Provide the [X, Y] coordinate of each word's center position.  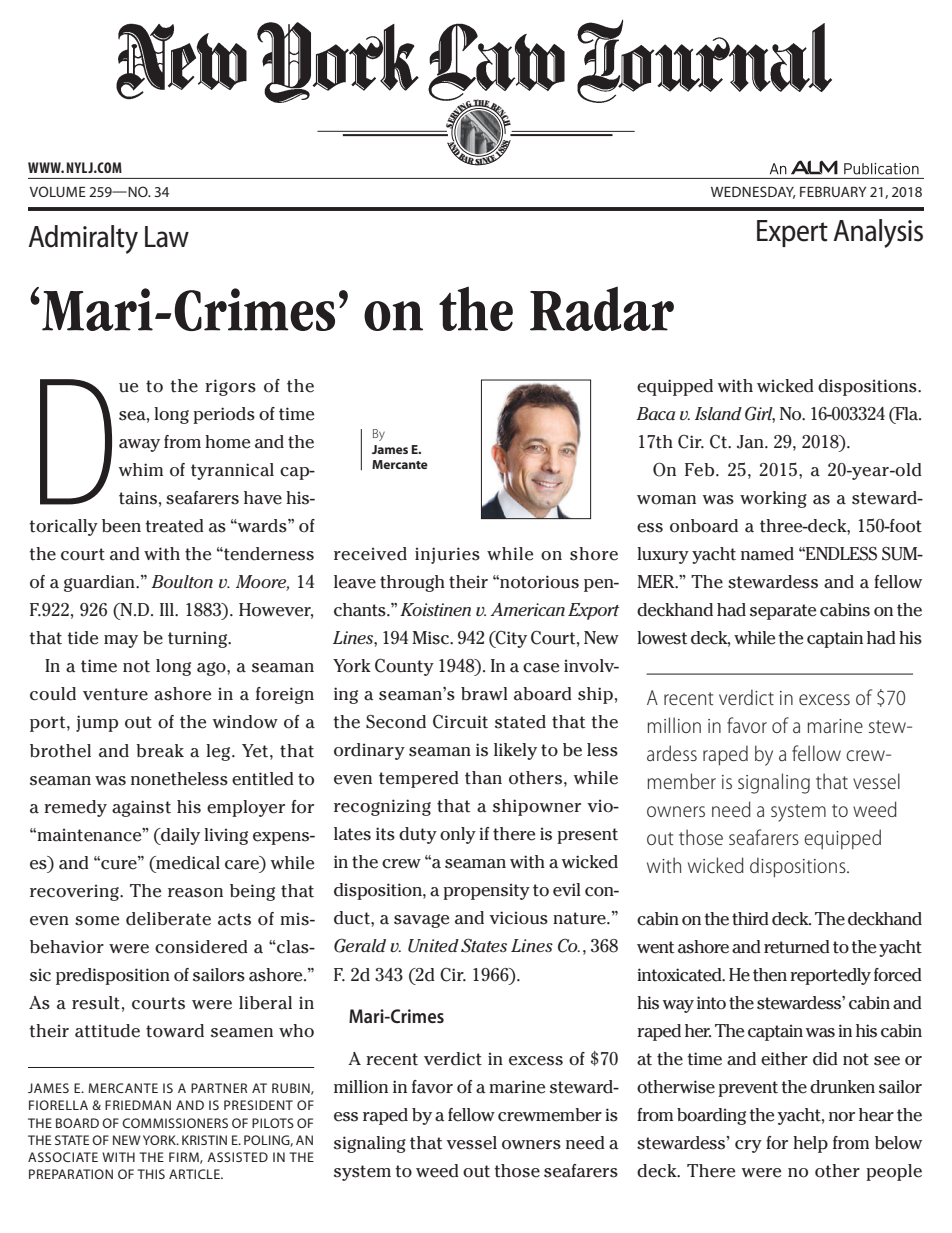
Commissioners [175, 1123]
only [458, 835]
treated [174, 526]
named [767, 554]
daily [179, 836]
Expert [792, 233]
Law [167, 237]
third [750, 919]
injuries [447, 555]
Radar [602, 308]
